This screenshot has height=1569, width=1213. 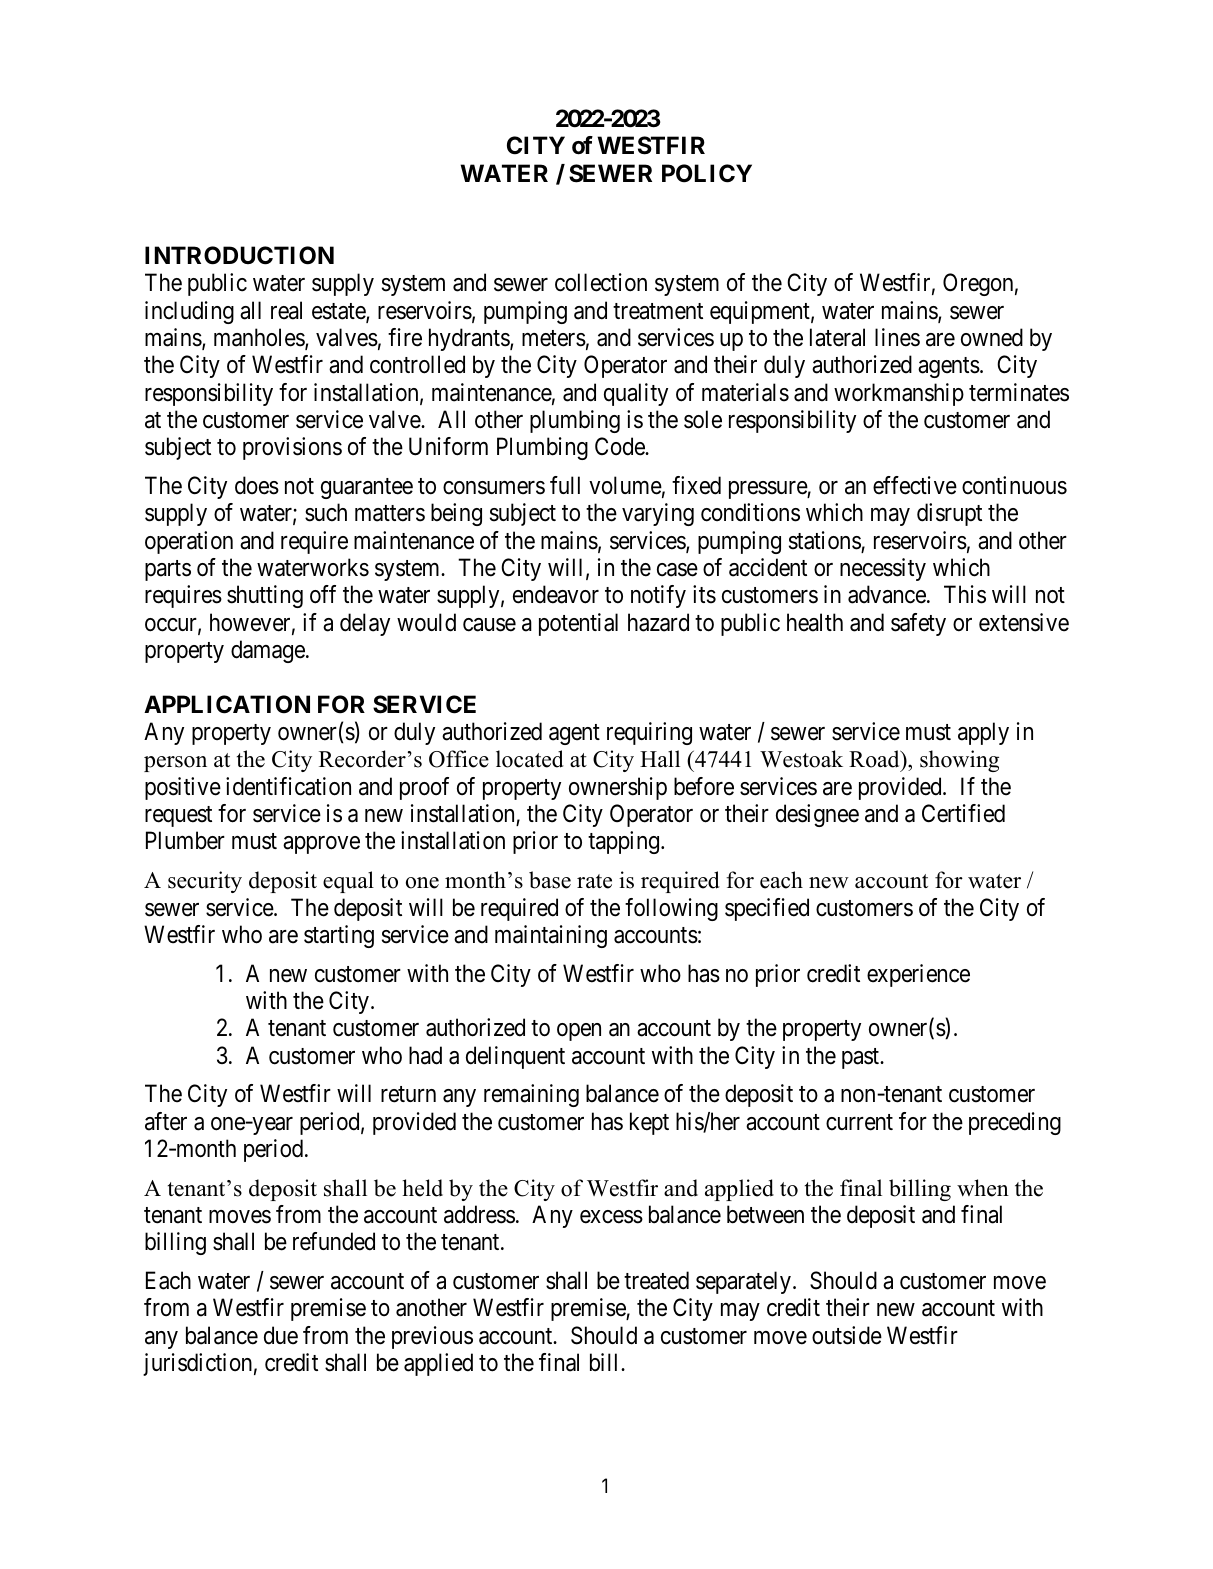 What do you see at coordinates (601, 282) in the screenshot?
I see `collection` at bounding box center [601, 282].
